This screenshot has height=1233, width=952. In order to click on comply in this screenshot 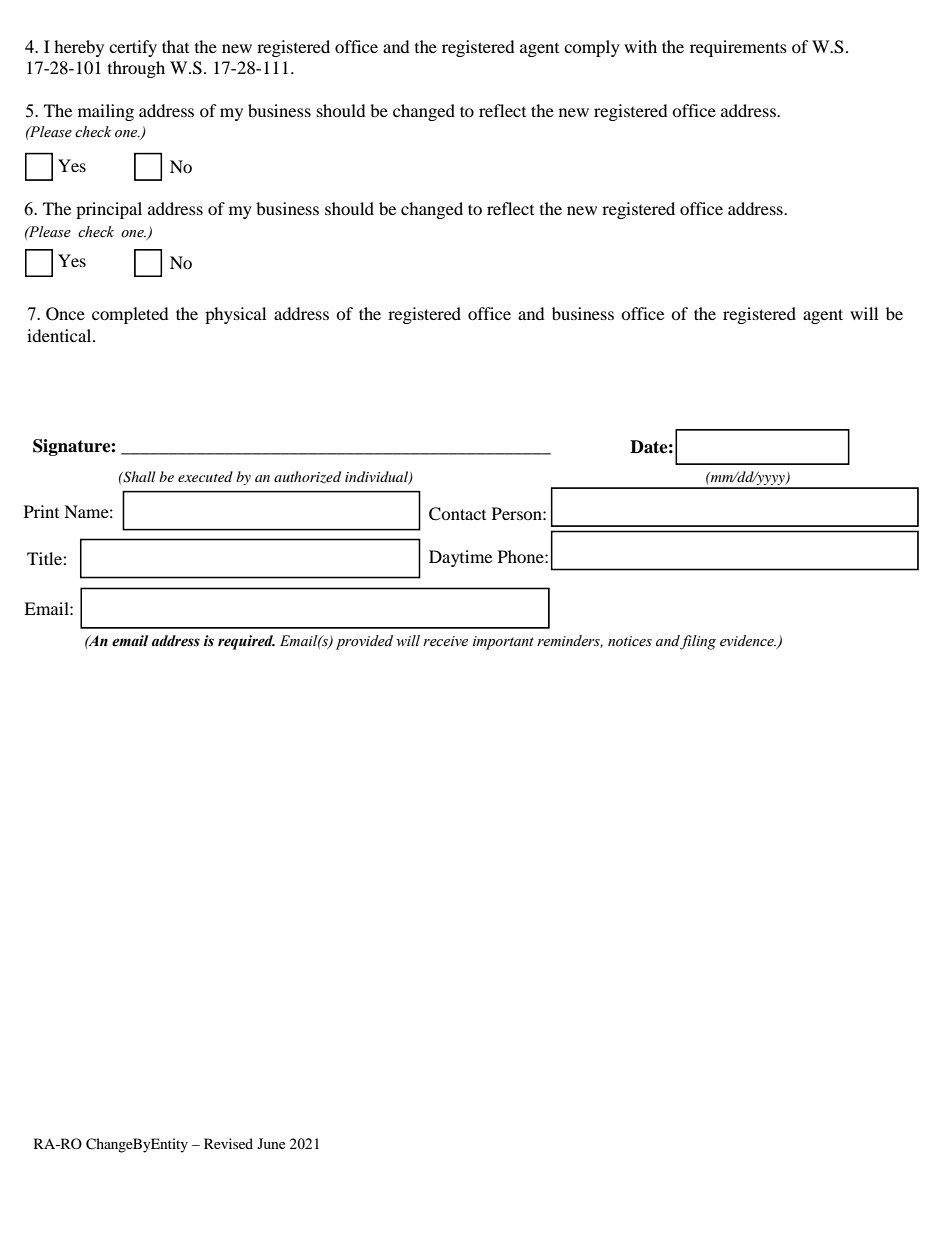, I will do `click(592, 48)`.
